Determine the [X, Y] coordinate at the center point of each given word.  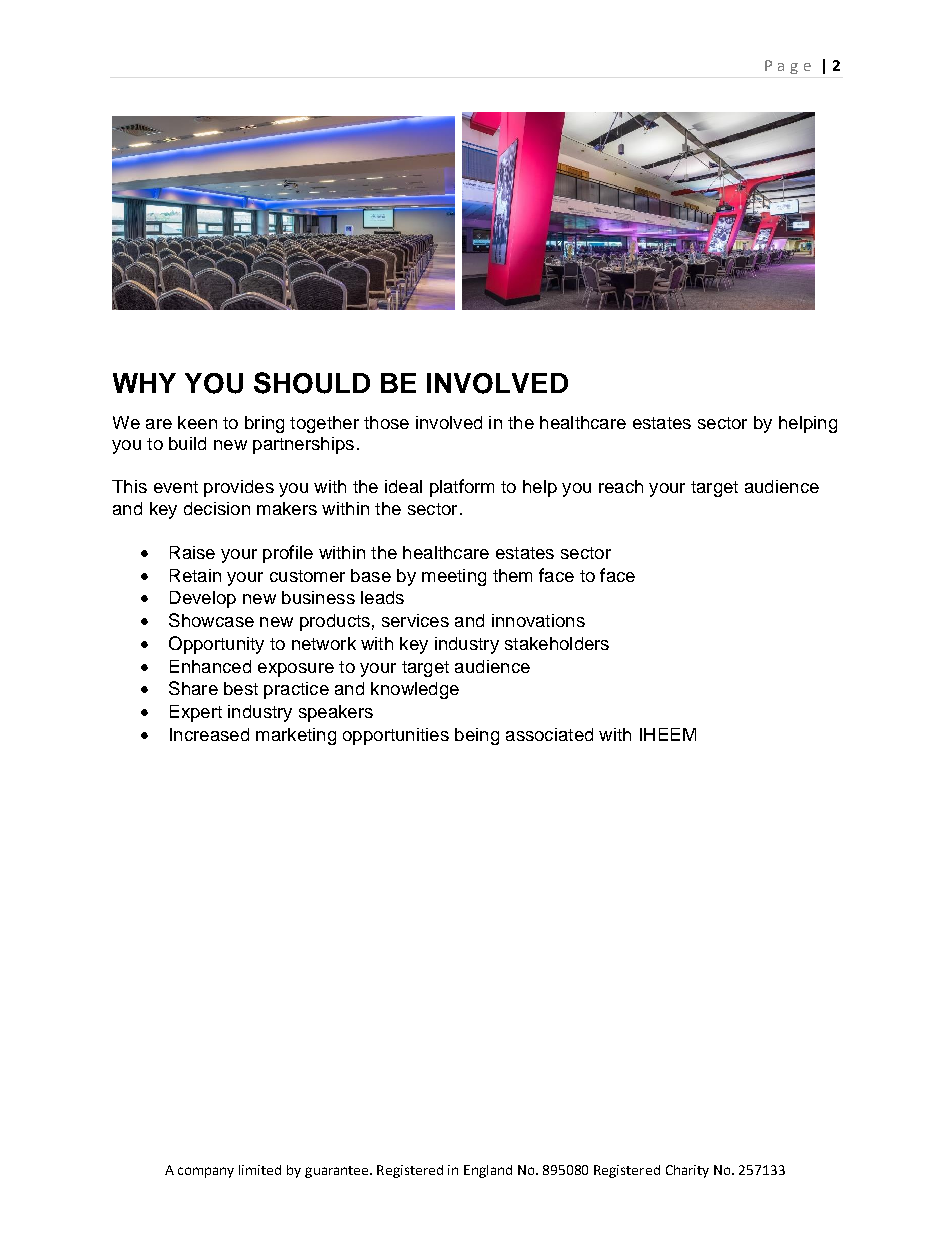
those [386, 422]
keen [197, 422]
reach [621, 486]
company [206, 1172]
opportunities [396, 736]
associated [549, 734]
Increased [209, 734]
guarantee [338, 1172]
